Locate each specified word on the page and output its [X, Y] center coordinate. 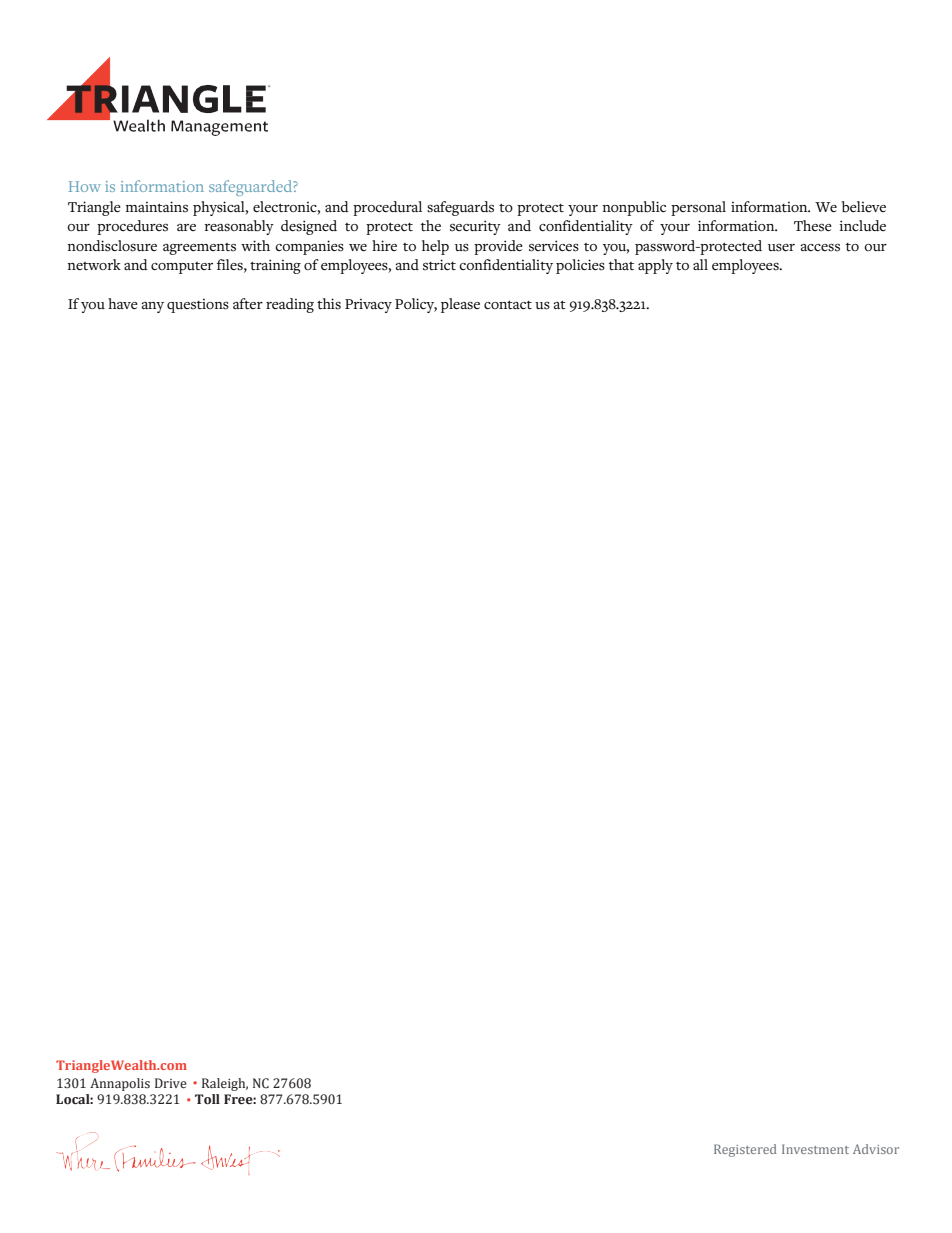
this [329, 304]
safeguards [460, 208]
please [460, 305]
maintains [157, 207]
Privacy [368, 305]
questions [198, 305]
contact [508, 305]
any [153, 307]
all [700, 264]
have [123, 303]
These [813, 226]
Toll [207, 1099]
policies [580, 266]
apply [655, 266]
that [621, 264]
